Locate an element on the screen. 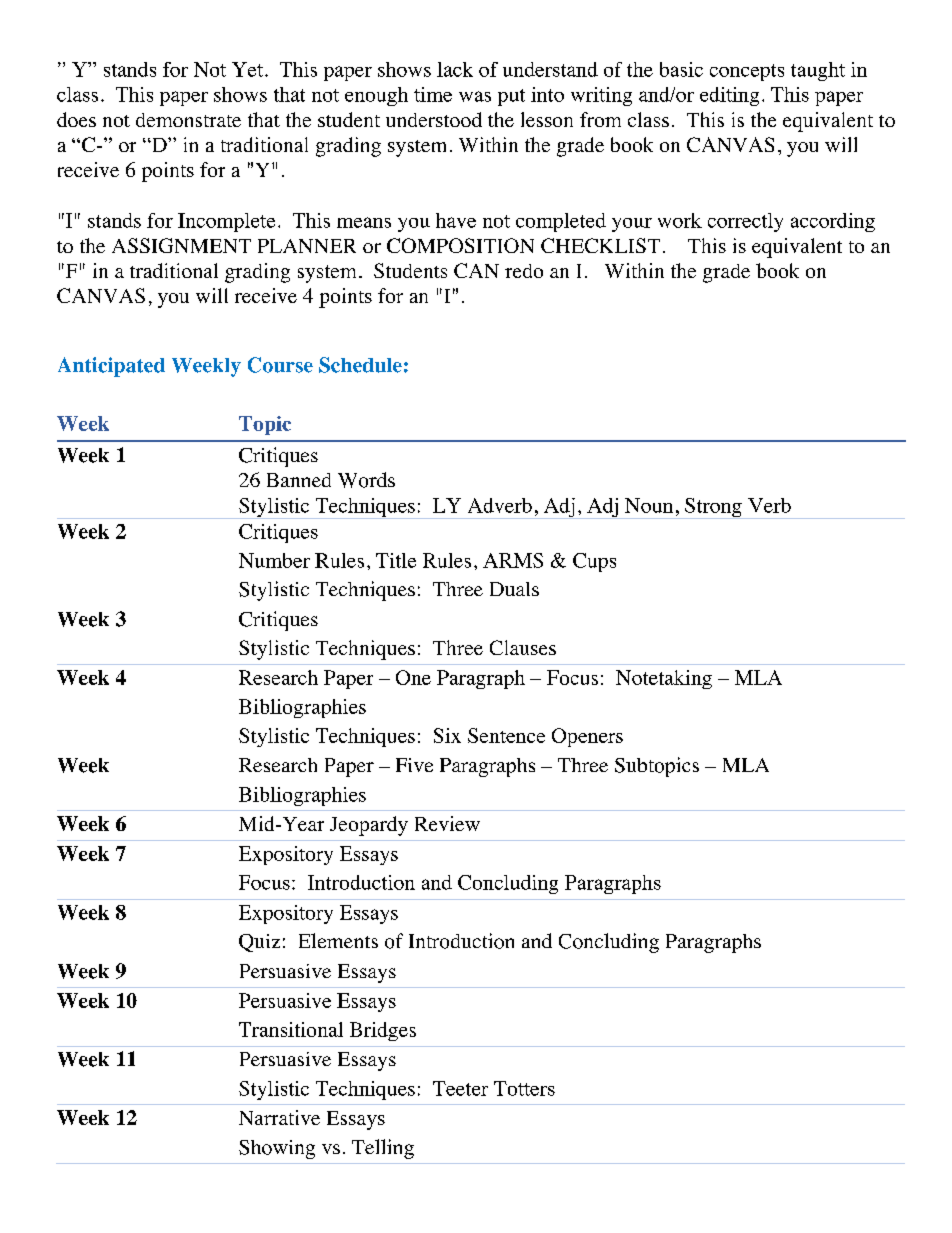  Strong is located at coordinates (713, 508).
